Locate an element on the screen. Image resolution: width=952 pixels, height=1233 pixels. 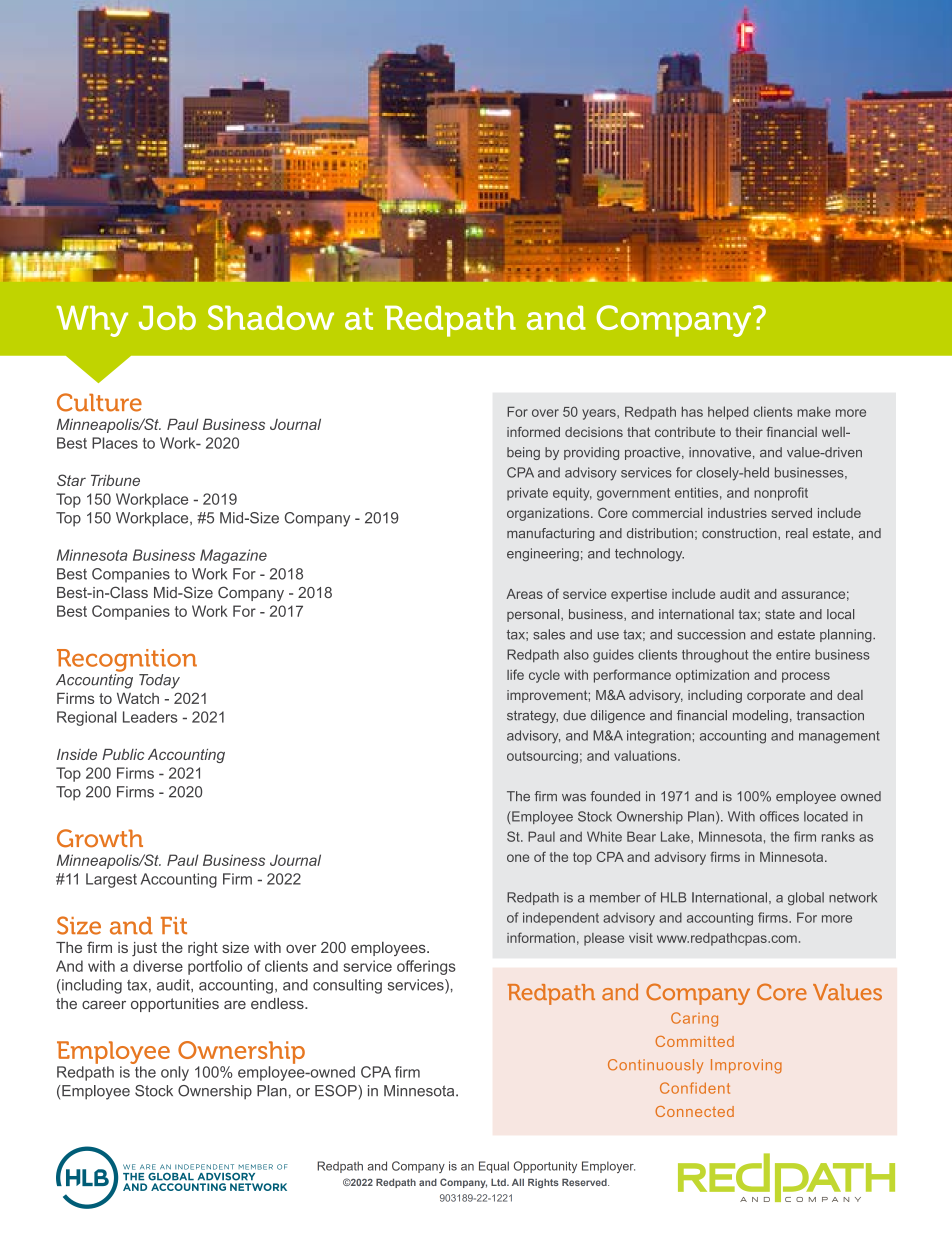
outsourcing is located at coordinates (542, 757).
